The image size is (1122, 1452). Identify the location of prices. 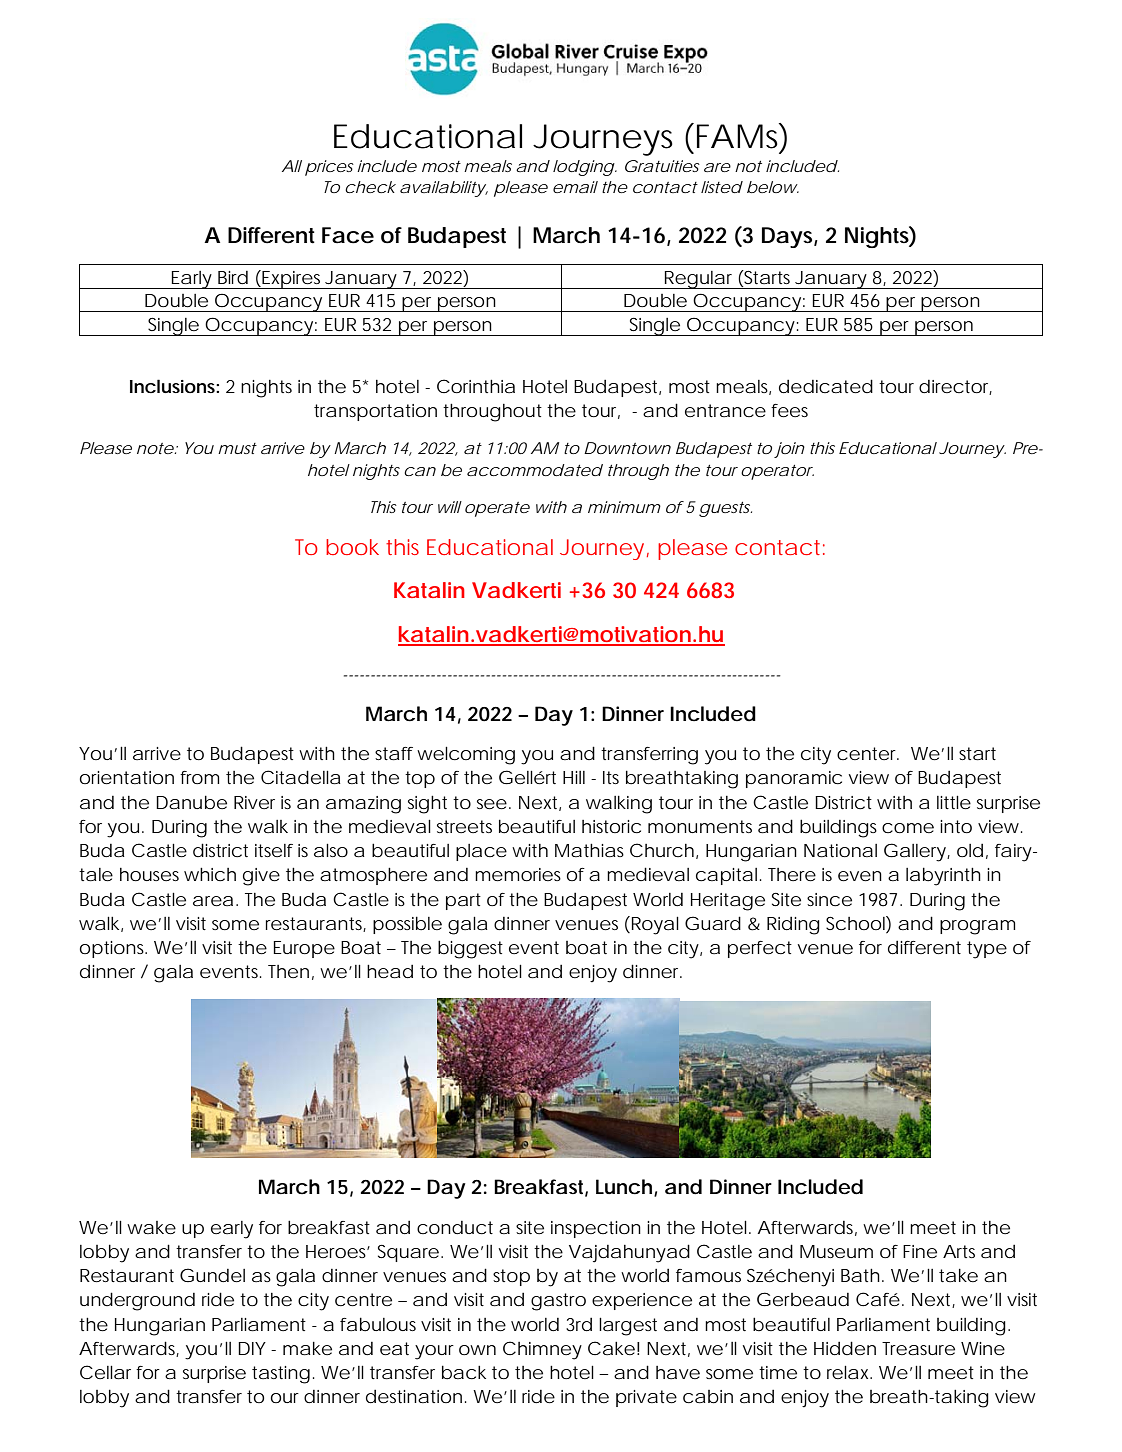
(329, 168).
